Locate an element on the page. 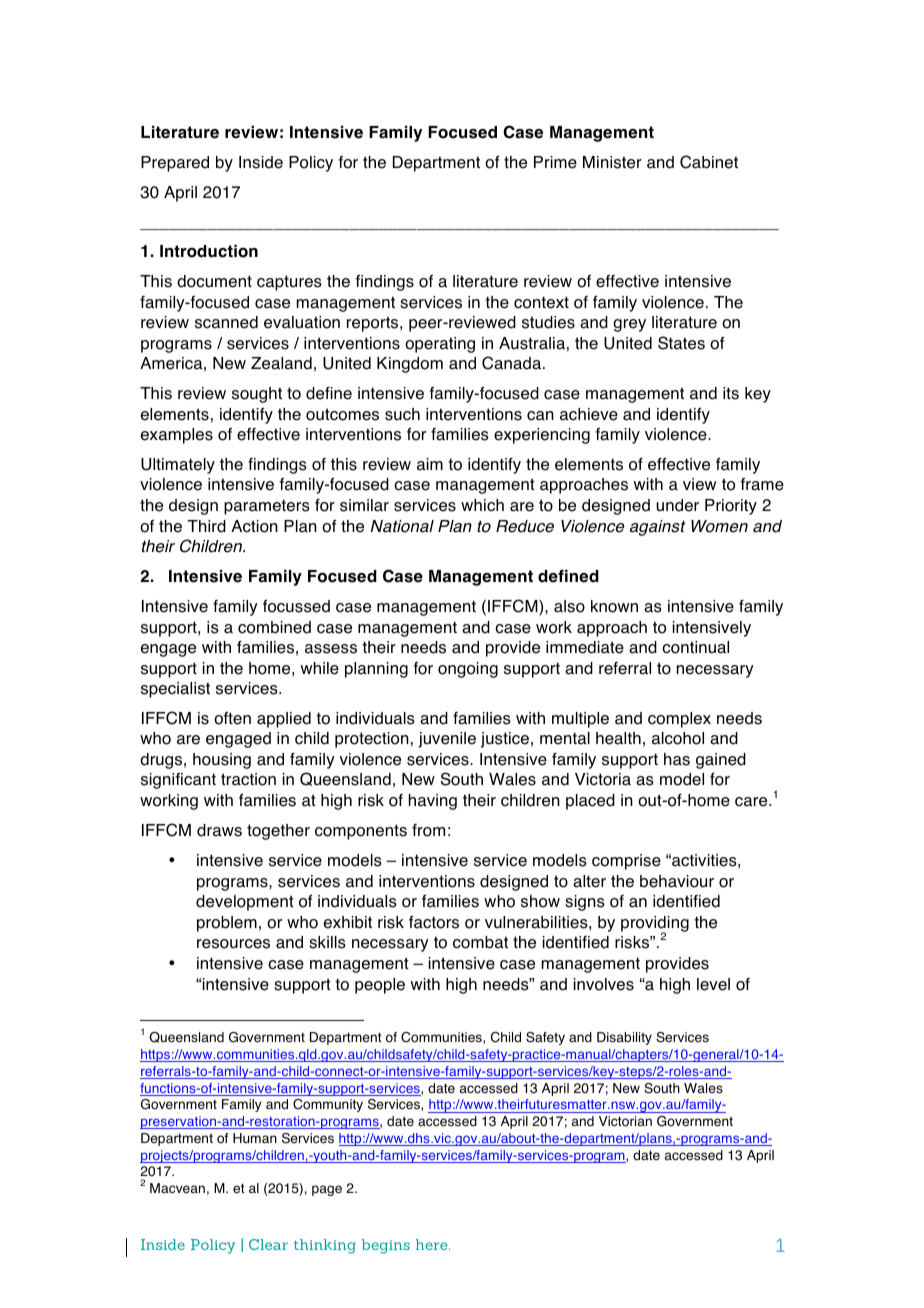 Image resolution: width=924 pixels, height=1308 pixels. behaviour is located at coordinates (677, 881).
